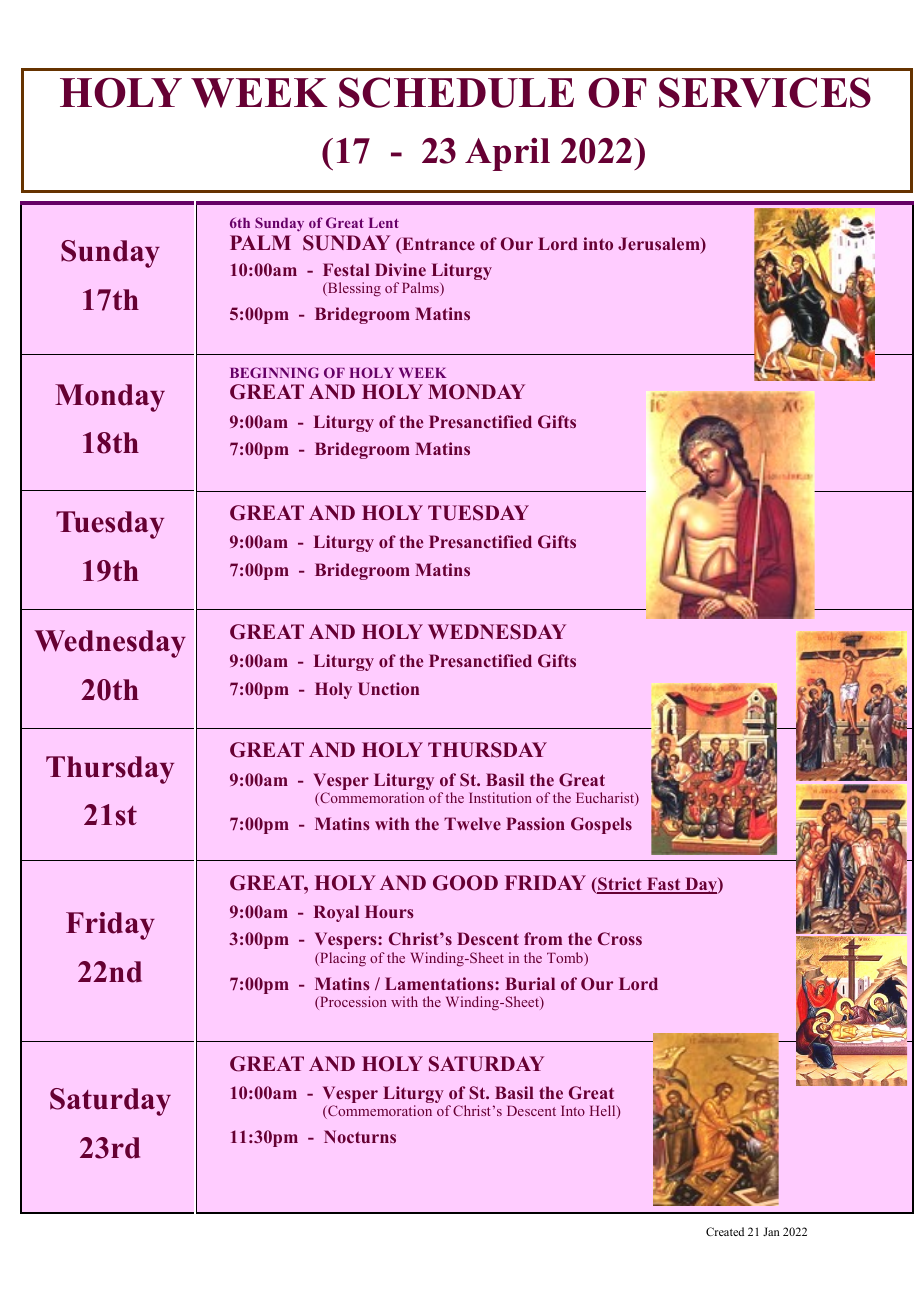 The height and width of the document is (1308, 924). Describe the element at coordinates (601, 825) in the document. I see `Gospels` at that location.
